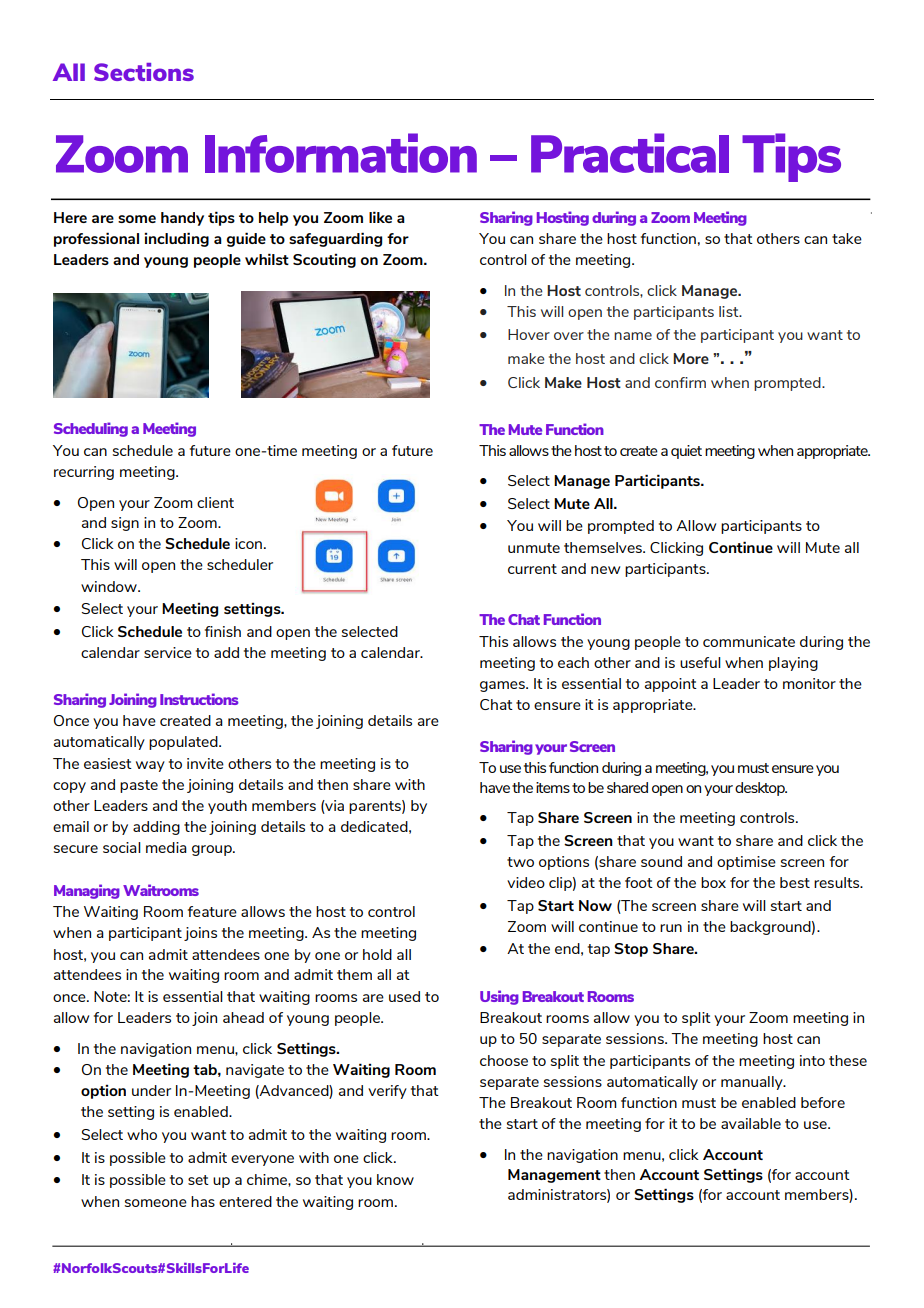  What do you see at coordinates (144, 72) in the page?
I see `Sections` at bounding box center [144, 72].
